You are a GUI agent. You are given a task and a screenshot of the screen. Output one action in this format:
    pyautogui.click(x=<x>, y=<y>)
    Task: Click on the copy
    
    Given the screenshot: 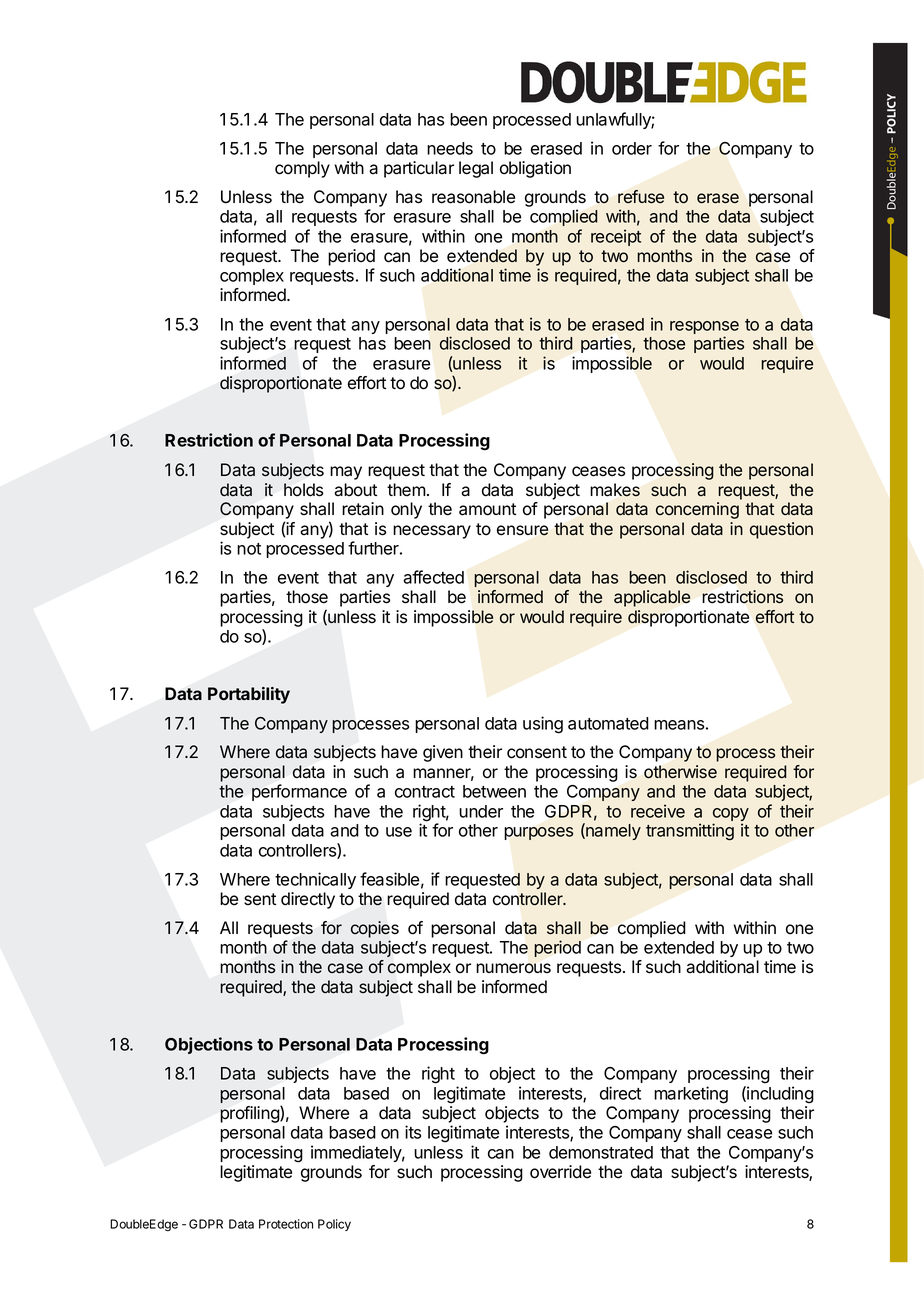 What is the action you would take?
    pyautogui.click(x=731, y=816)
